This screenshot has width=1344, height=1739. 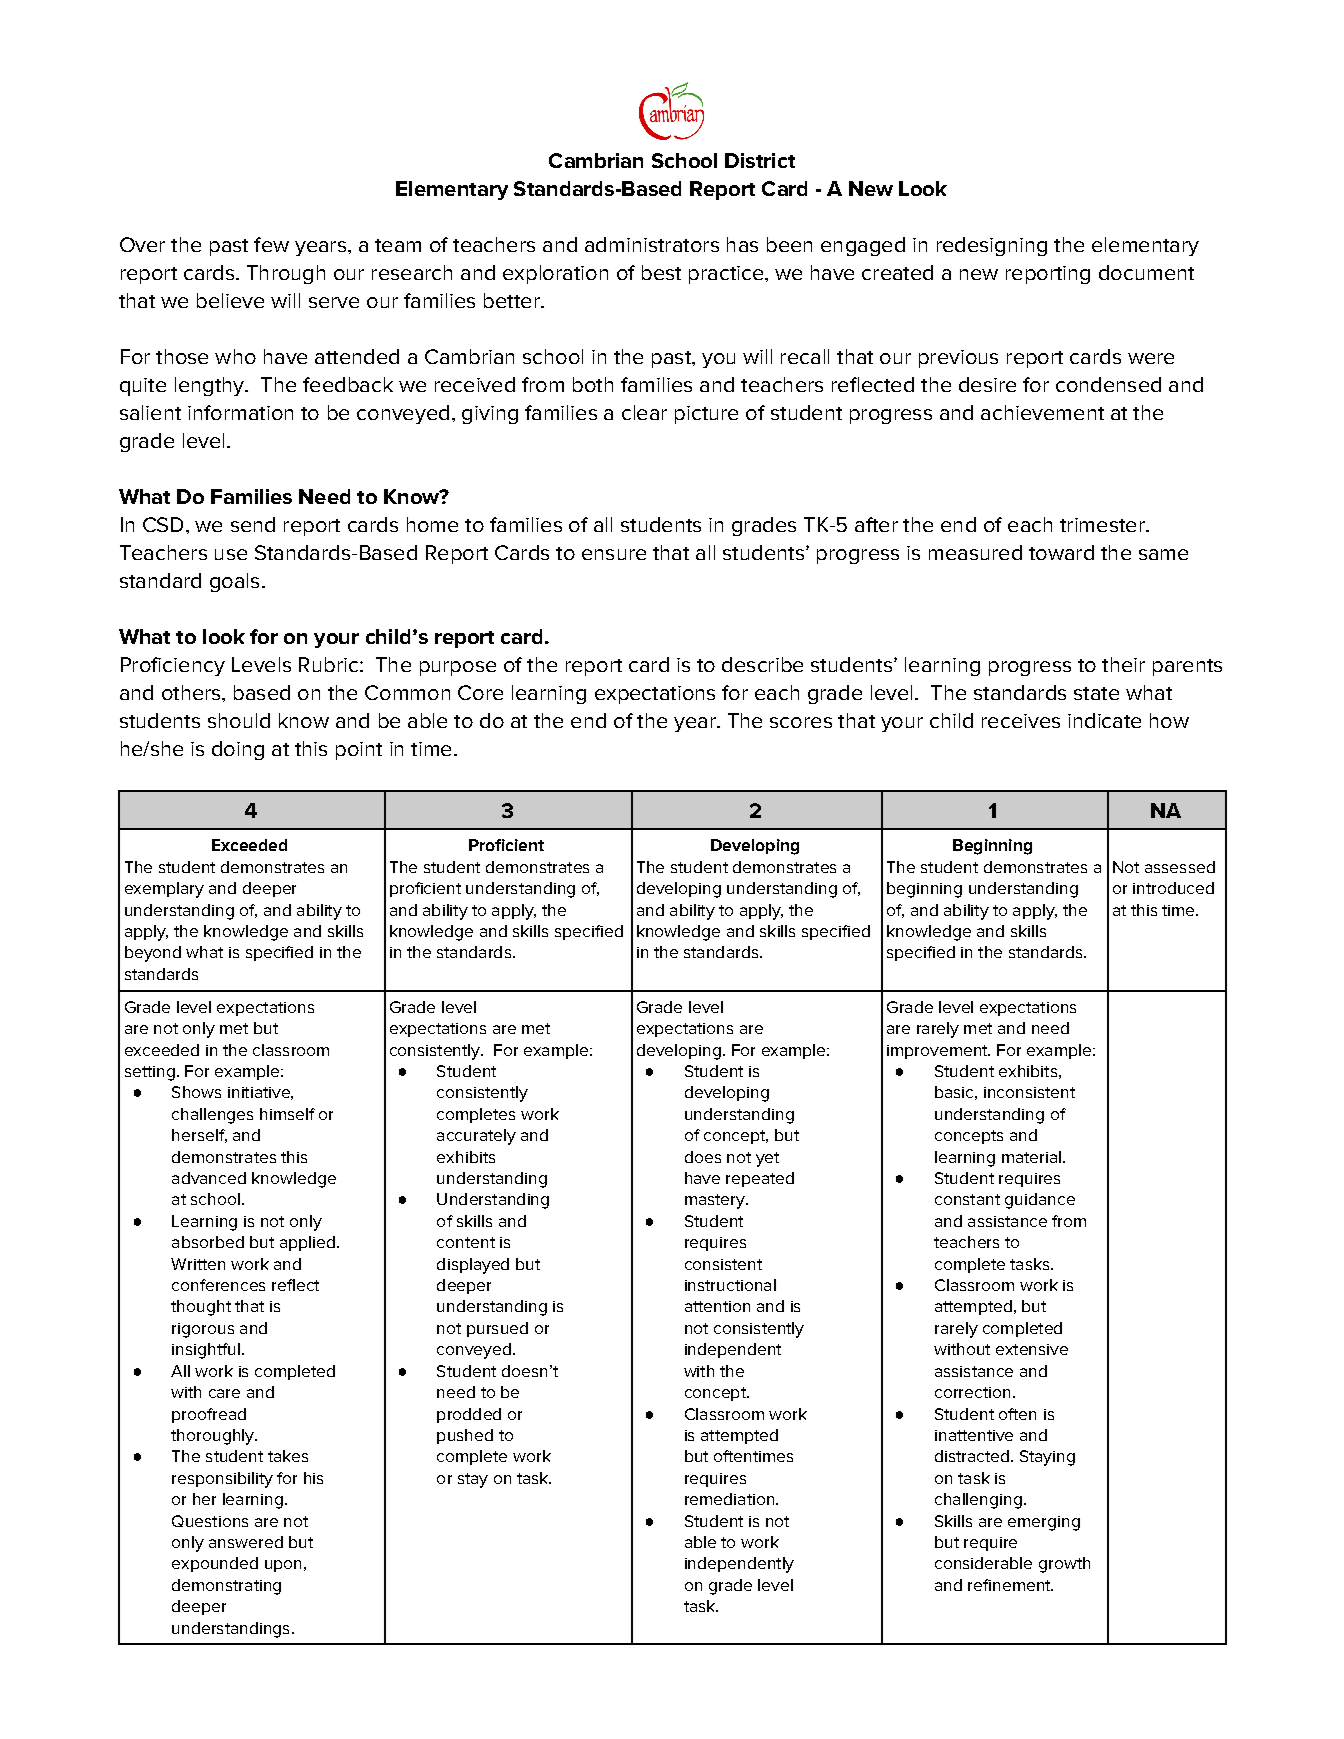 What do you see at coordinates (164, 890) in the screenshot?
I see `exemplary` at bounding box center [164, 890].
